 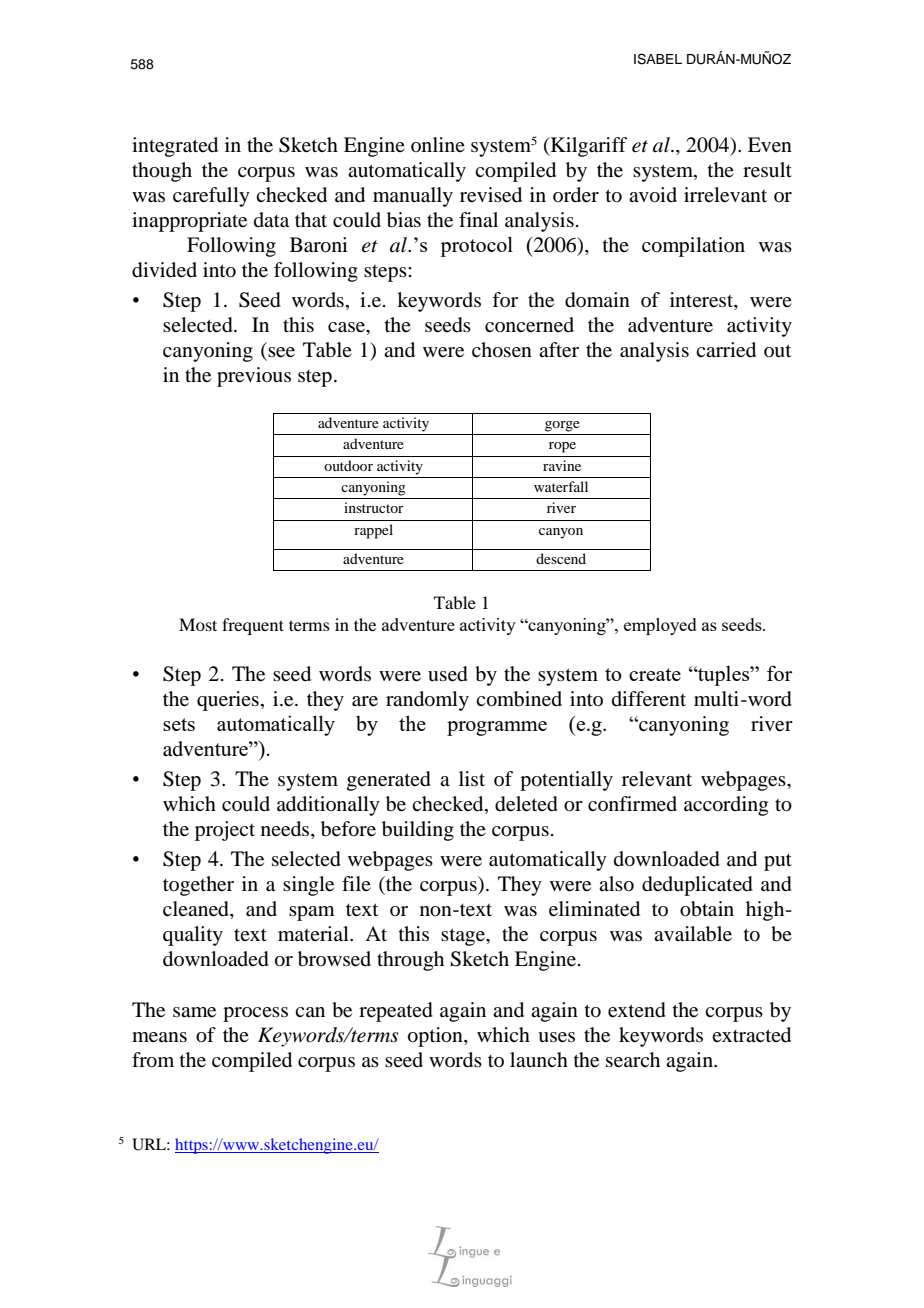 What do you see at coordinates (225, 831) in the screenshot?
I see `project` at bounding box center [225, 831].
